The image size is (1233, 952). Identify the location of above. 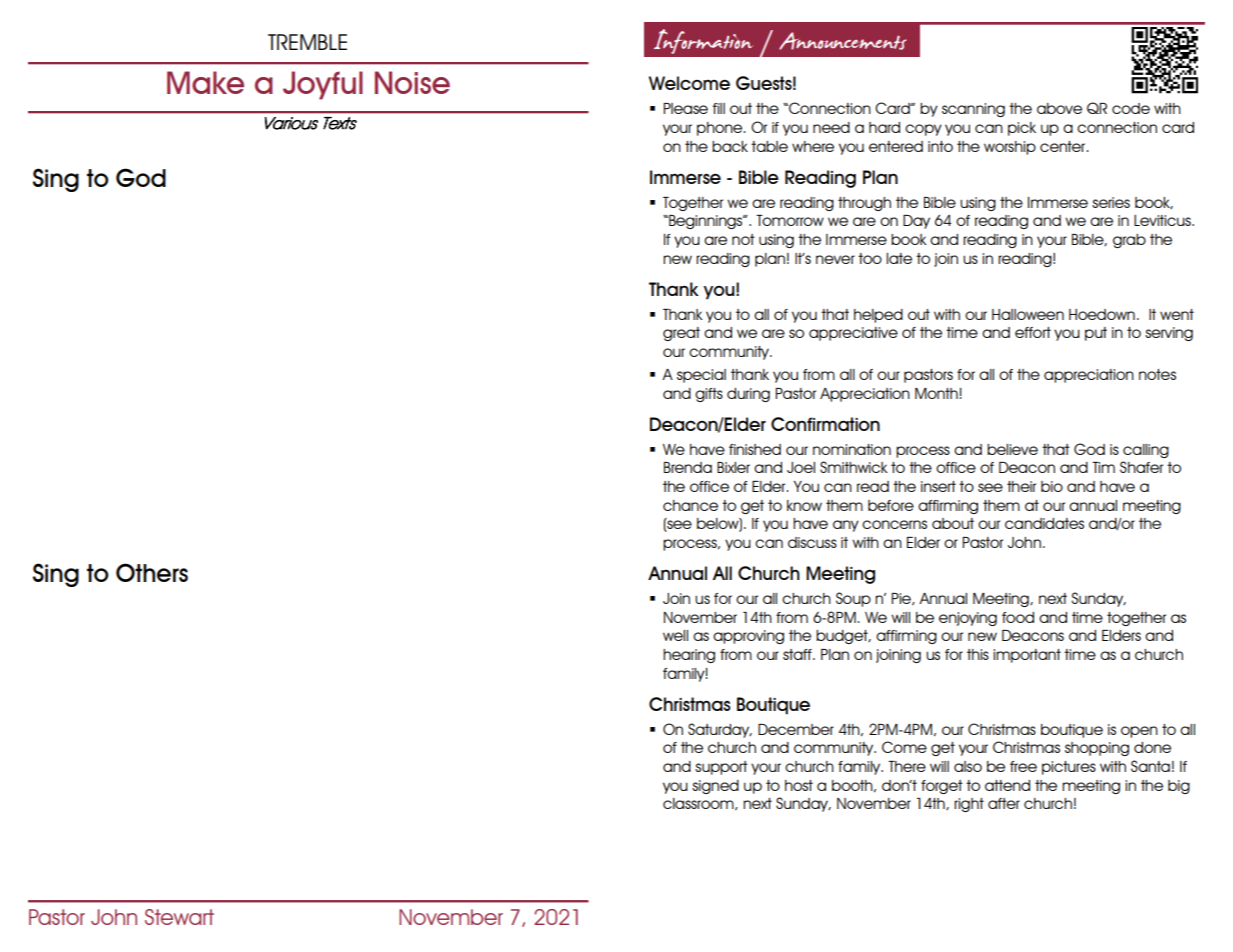
(1059, 108).
